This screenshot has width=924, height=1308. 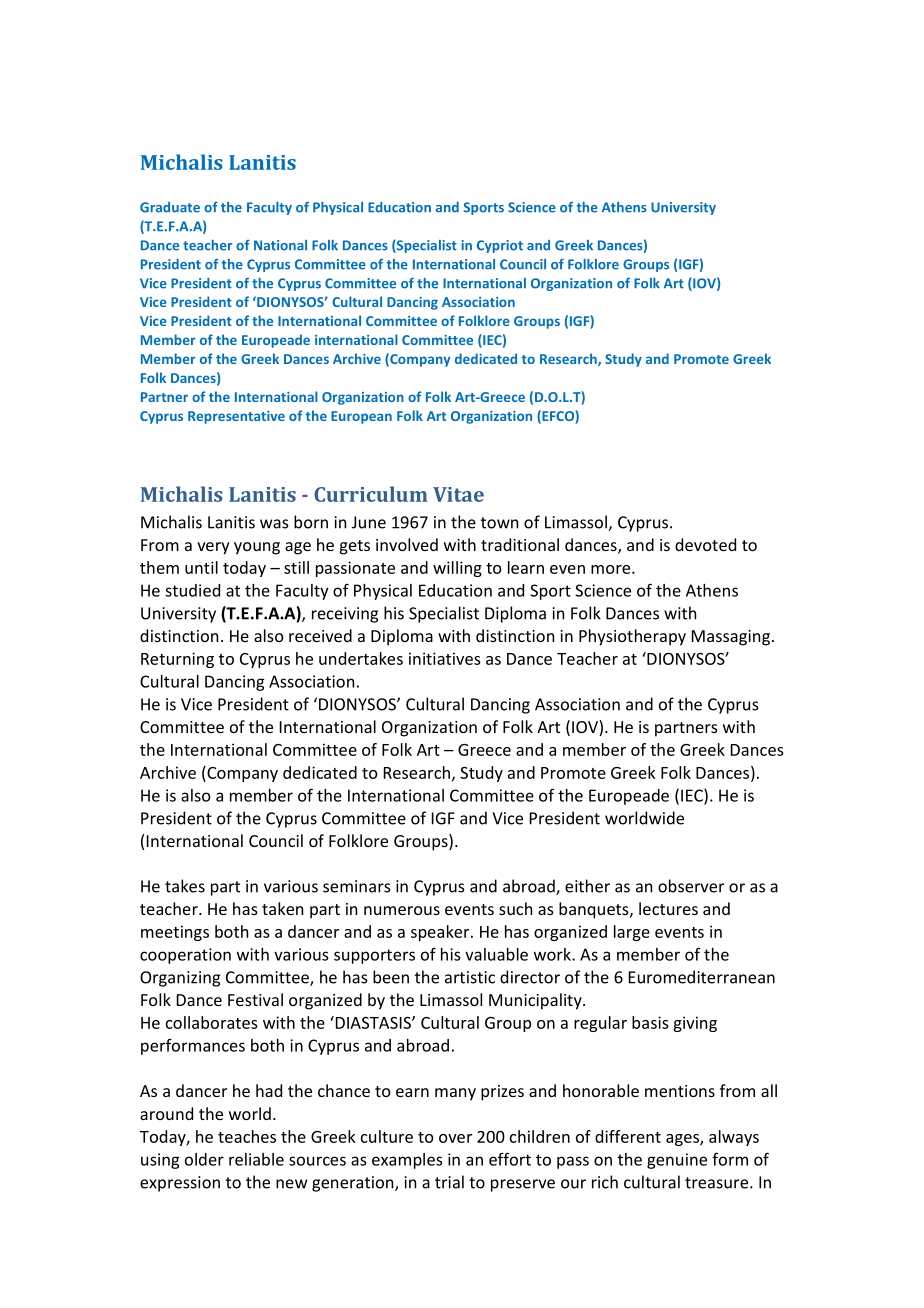 I want to click on genuine, so click(x=677, y=1161).
